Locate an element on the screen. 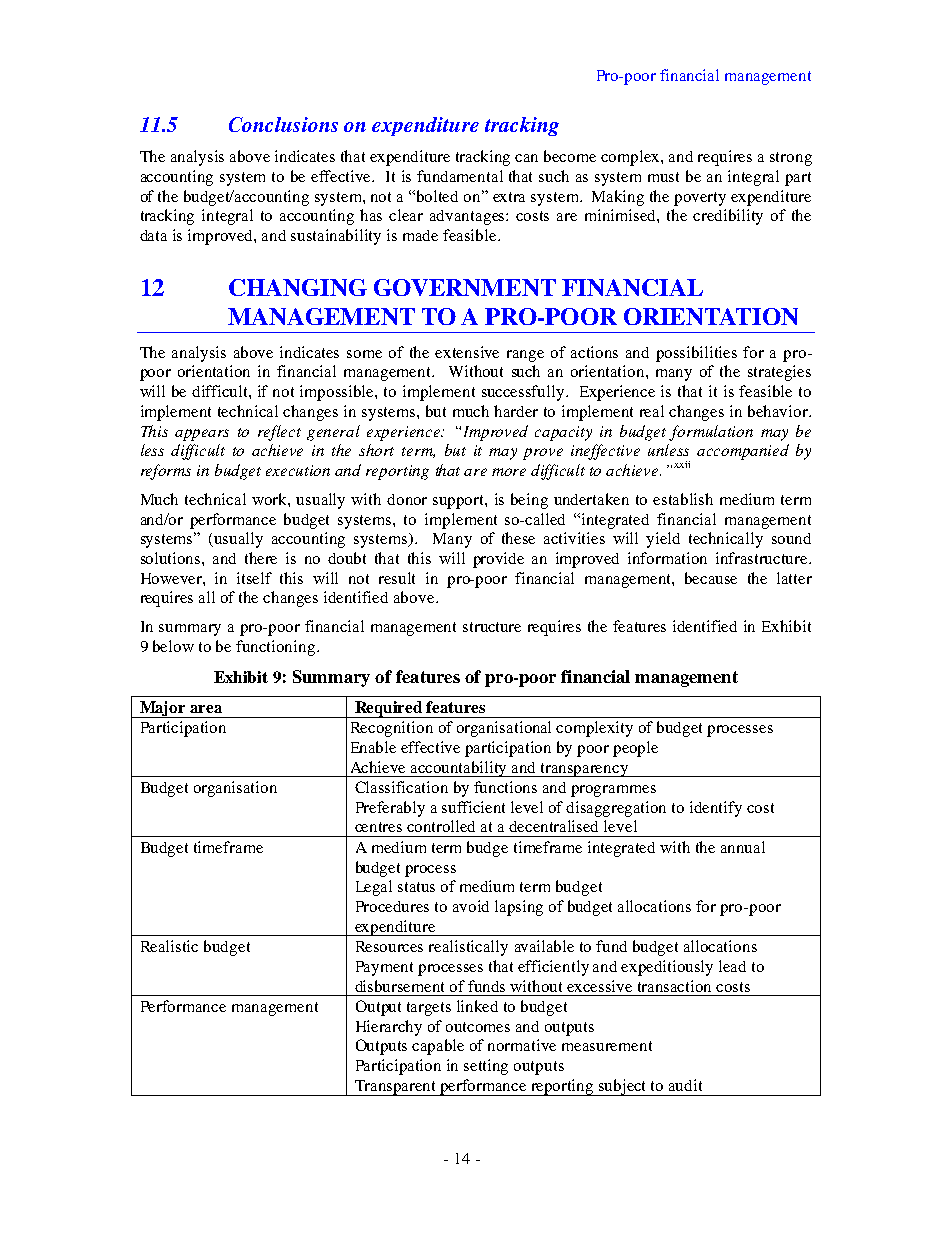 This screenshot has height=1233, width=952. can is located at coordinates (526, 158).
